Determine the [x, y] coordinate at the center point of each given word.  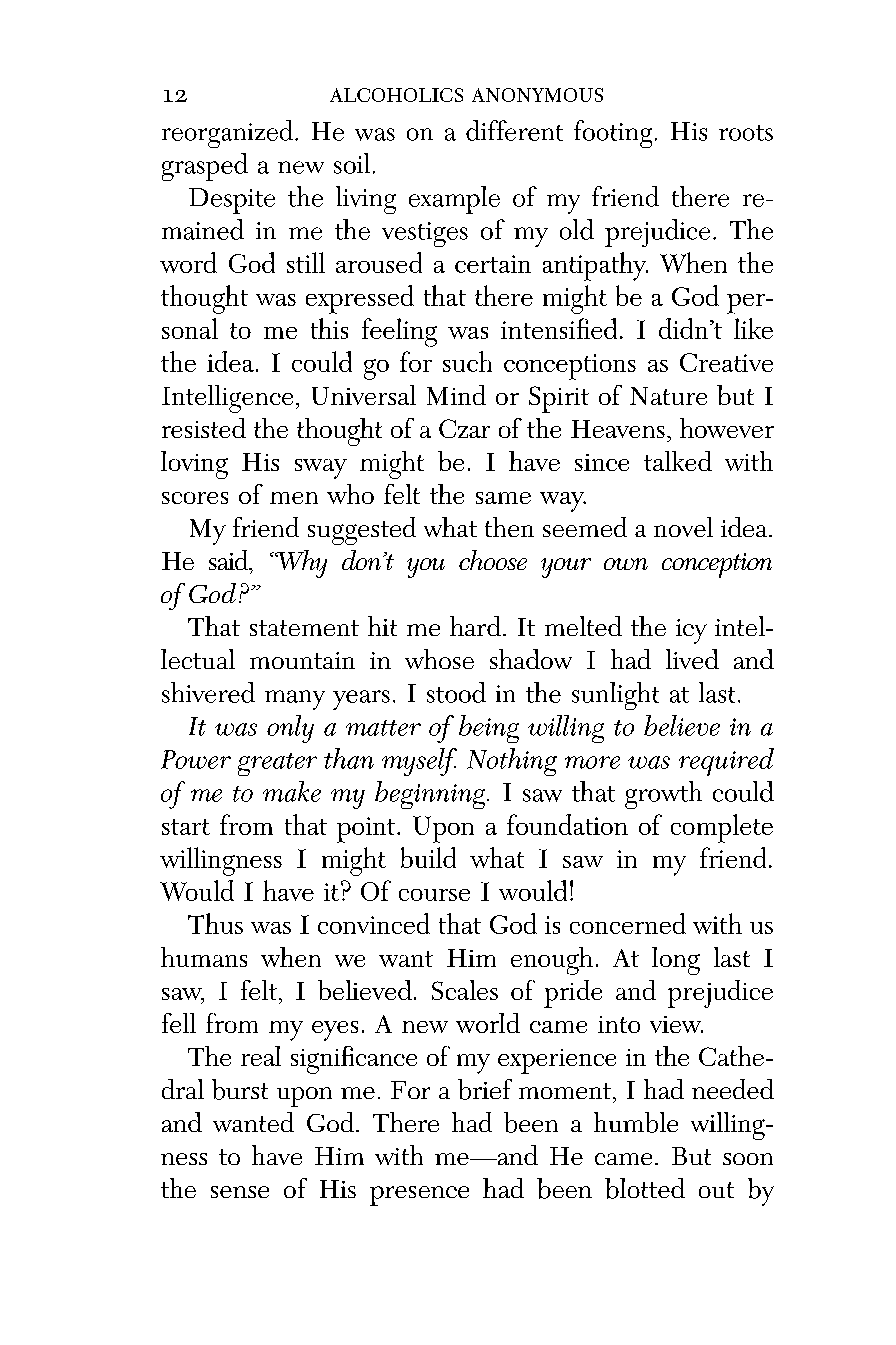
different [514, 130]
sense [240, 1192]
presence [419, 1196]
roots [746, 133]
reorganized [229, 134]
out [716, 1190]
